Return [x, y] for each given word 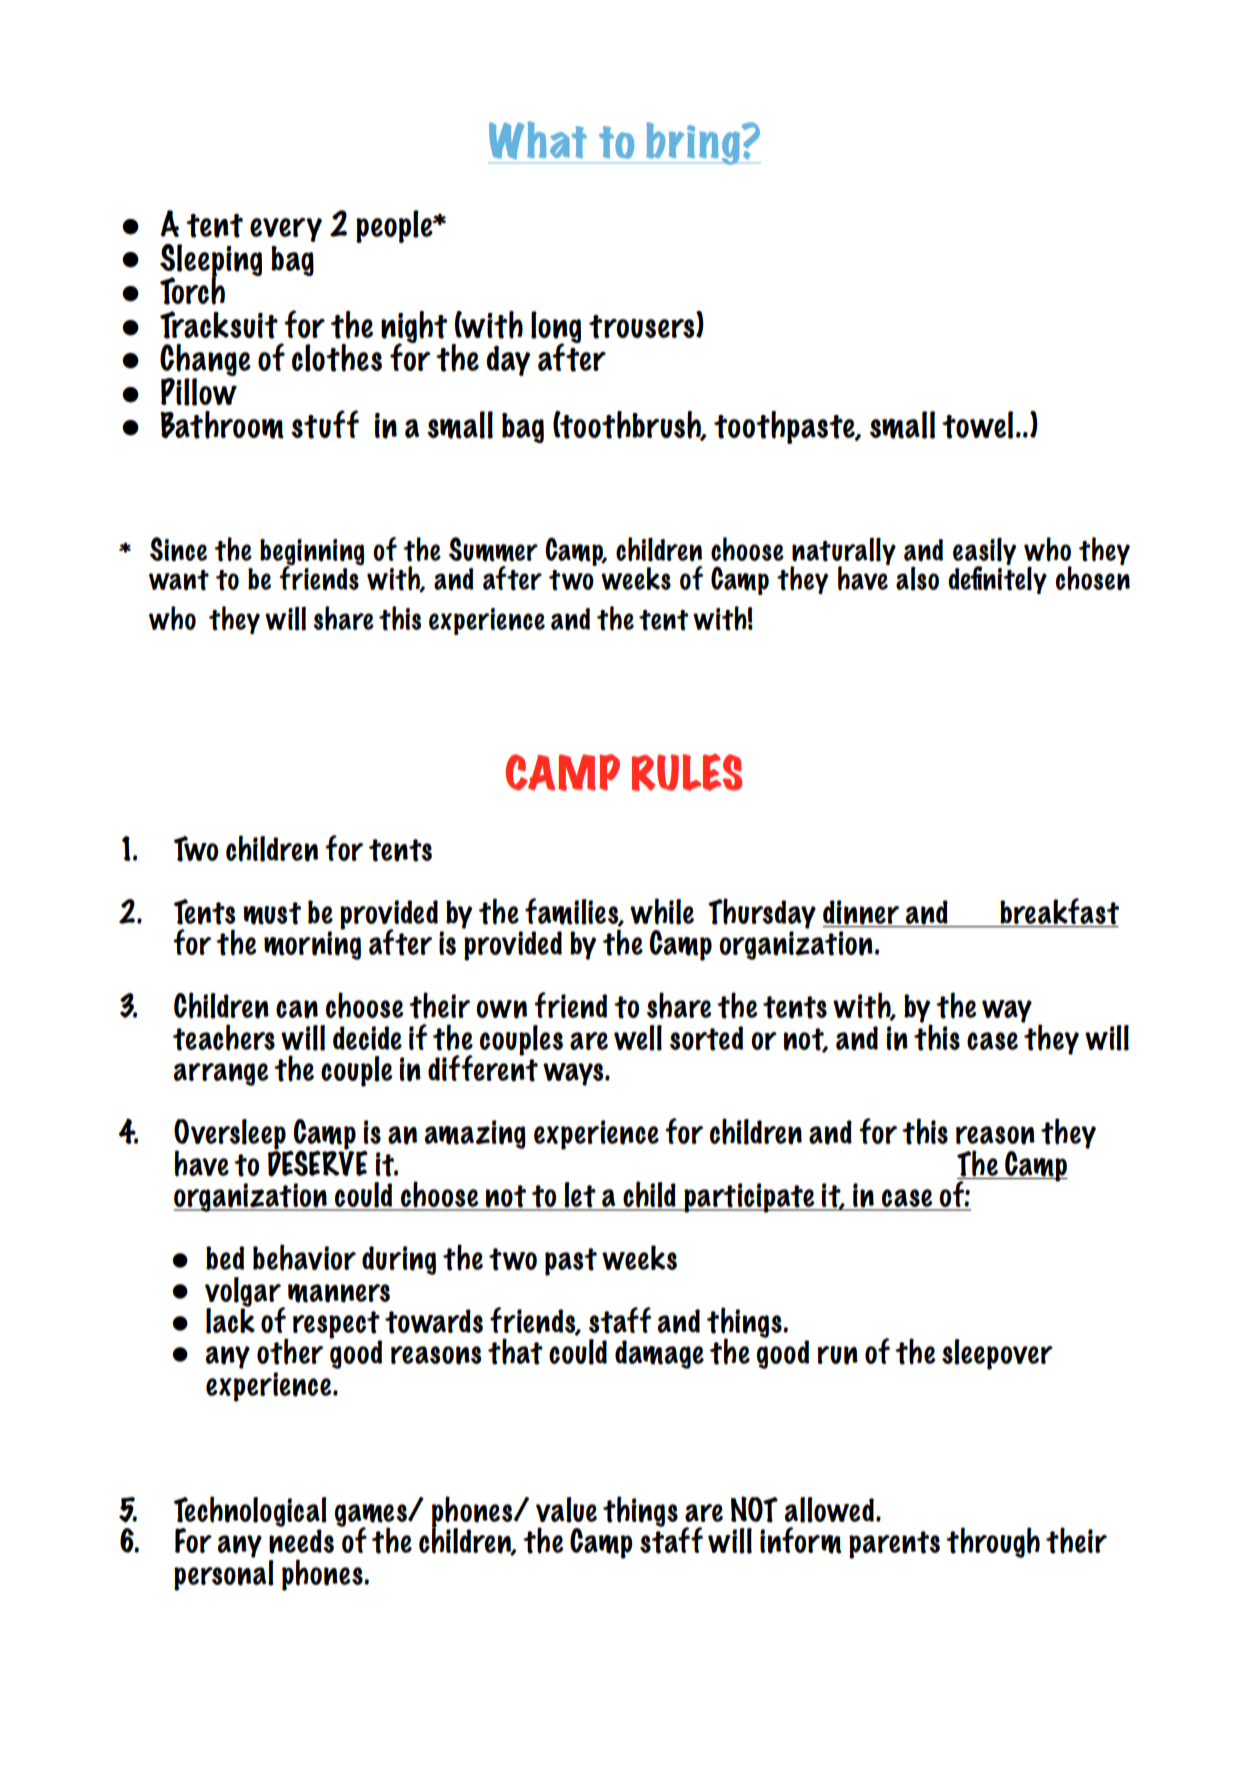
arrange [221, 1074]
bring [693, 143]
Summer [493, 549]
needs [301, 1541]
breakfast [1059, 911]
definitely [997, 579]
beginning [312, 553]
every [286, 230]
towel [977, 425]
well [638, 1038]
